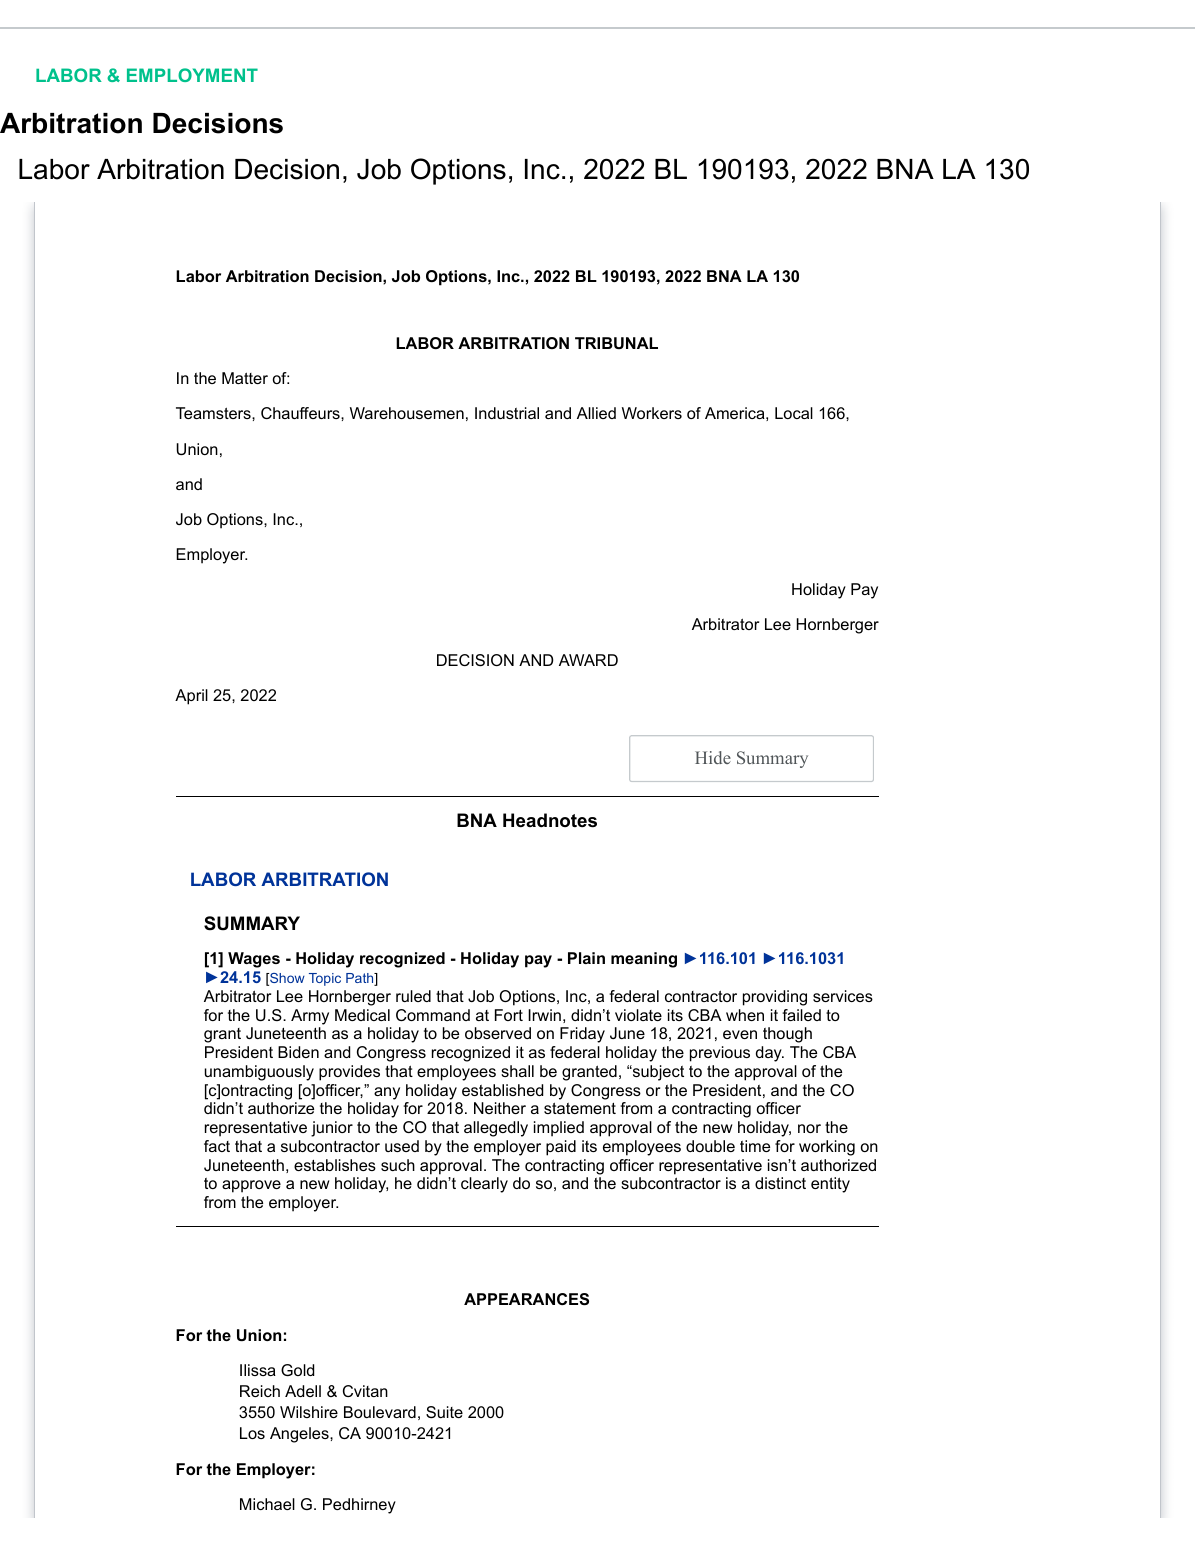 The image size is (1195, 1545). I want to click on TRIBUNAL, so click(616, 343).
